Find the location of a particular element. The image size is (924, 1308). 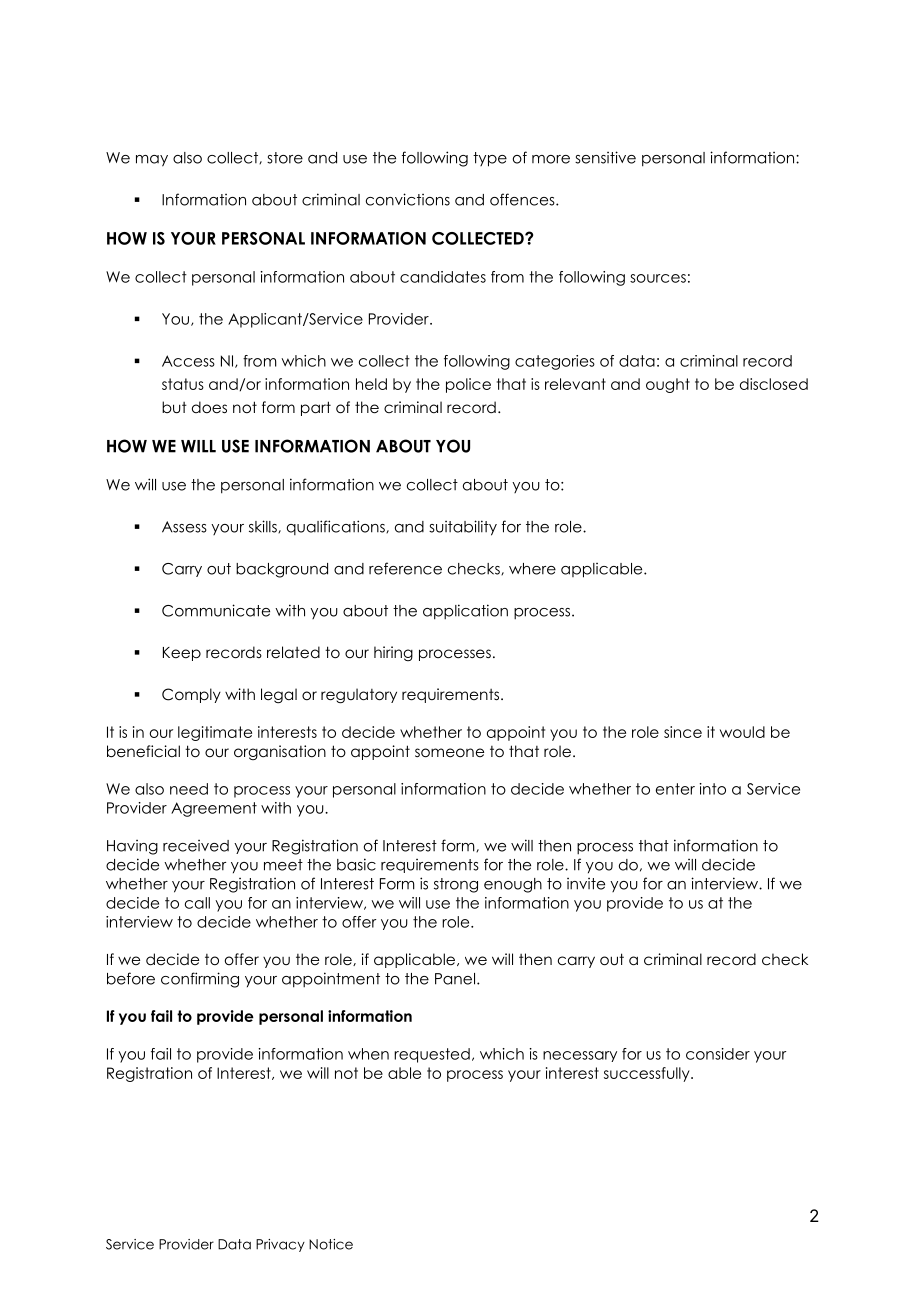

someone is located at coordinates (449, 753).
